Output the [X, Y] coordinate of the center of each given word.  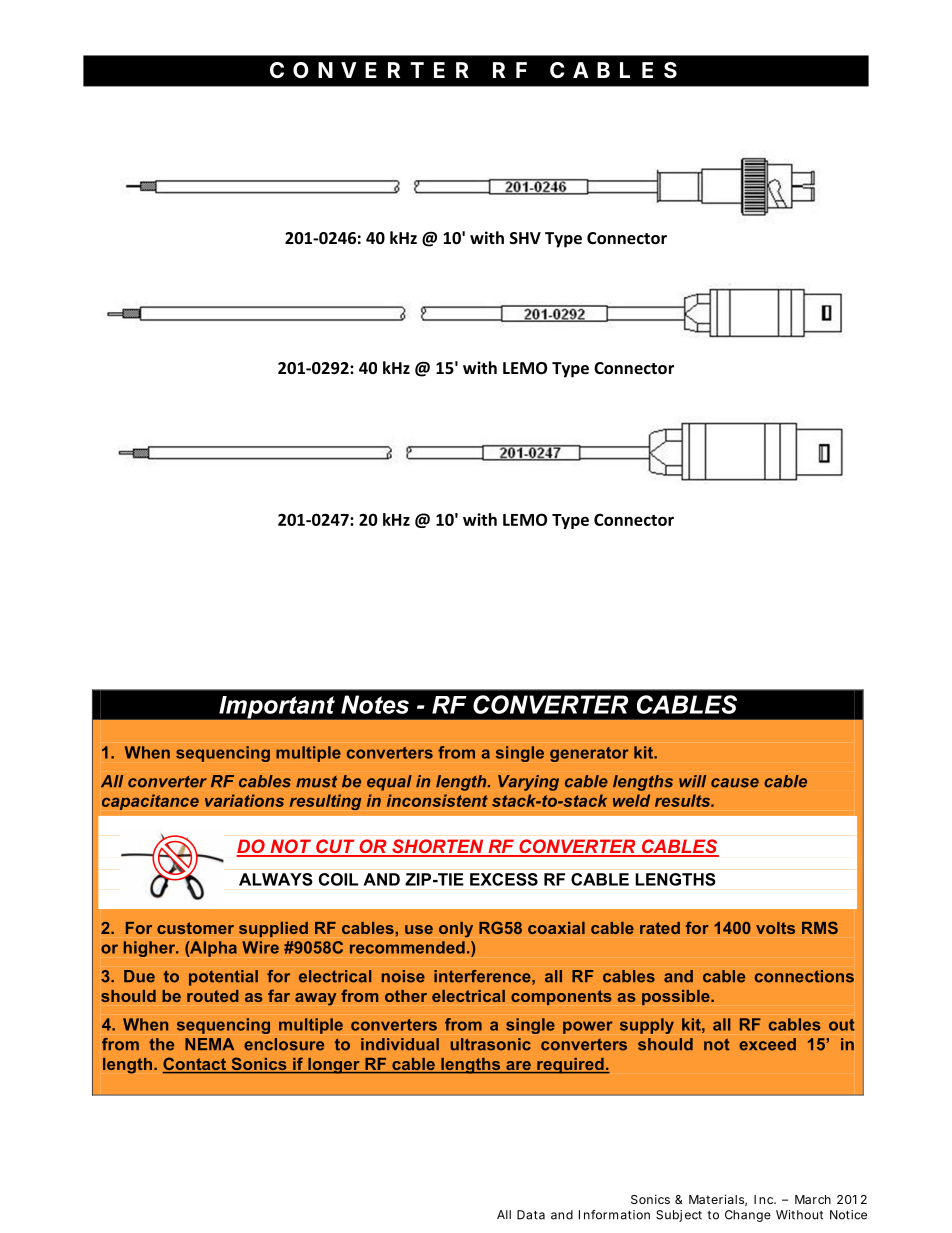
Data [531, 1215]
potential [223, 978]
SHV [525, 238]
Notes [375, 704]
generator [589, 754]
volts [775, 928]
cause [735, 783]
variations [244, 800]
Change [748, 1216]
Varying [528, 783]
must [316, 782]
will [692, 781]
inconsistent [437, 800]
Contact [195, 1065]
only [456, 929]
